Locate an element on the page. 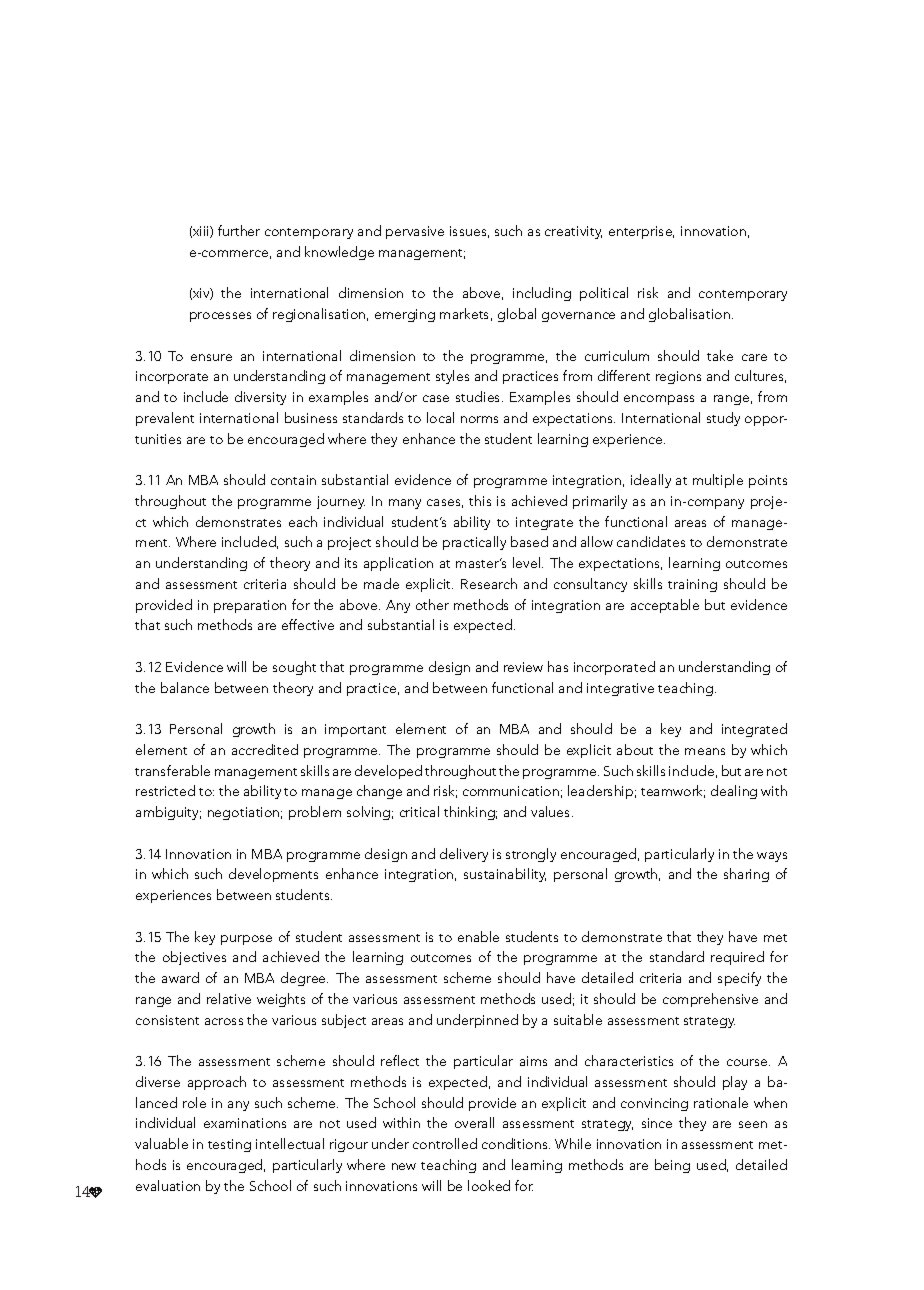 This page has width=924, height=1290. delivery is located at coordinates (464, 855).
